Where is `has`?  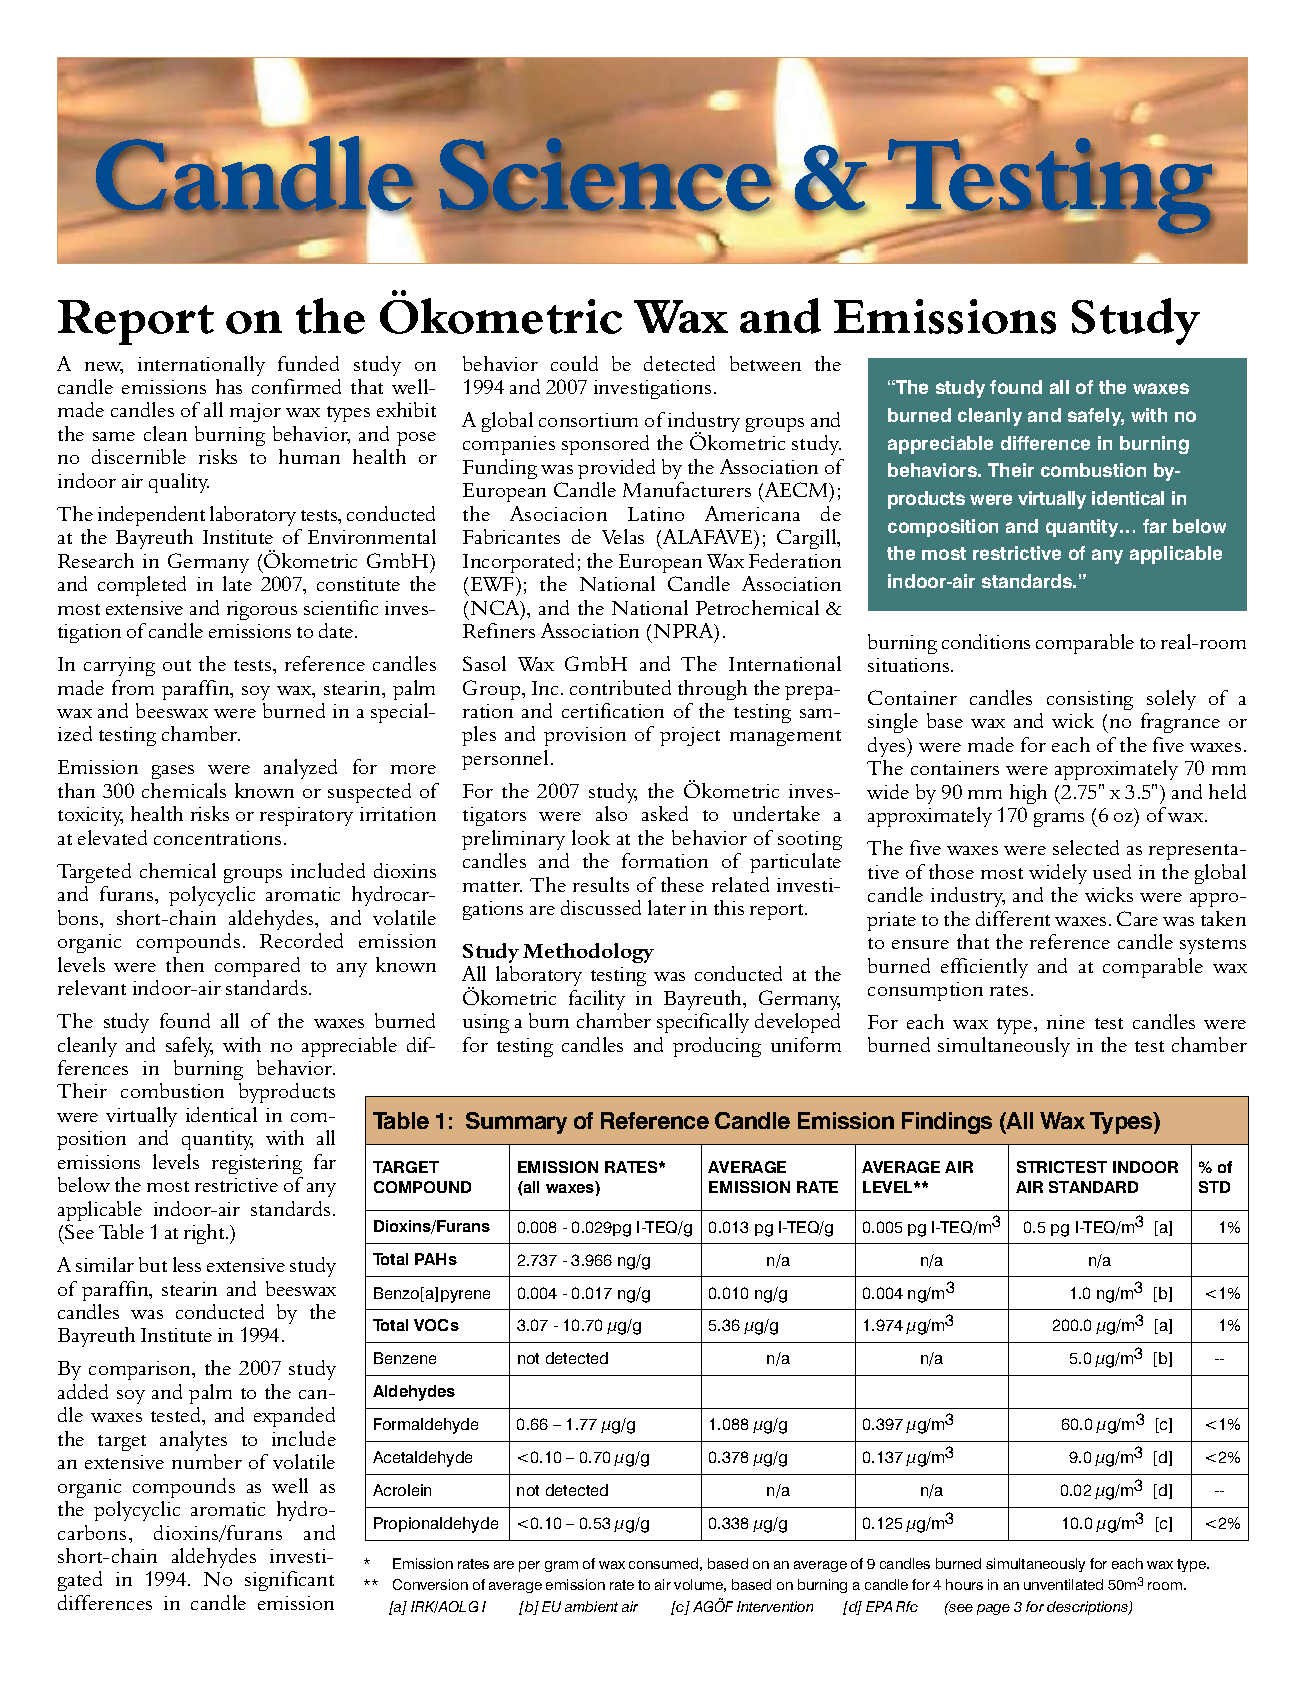 has is located at coordinates (229, 386).
